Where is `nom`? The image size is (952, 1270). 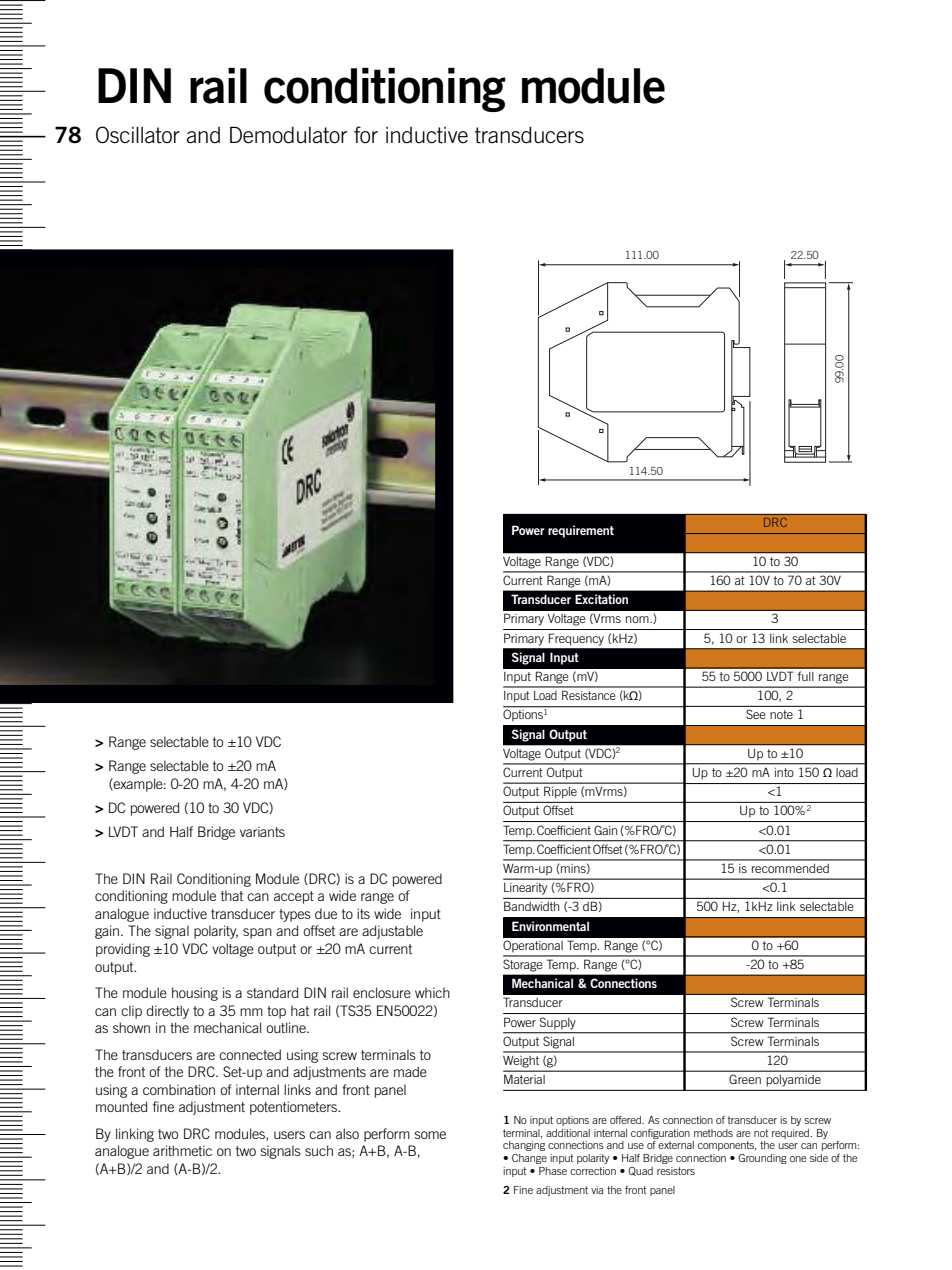 nom is located at coordinates (638, 619).
